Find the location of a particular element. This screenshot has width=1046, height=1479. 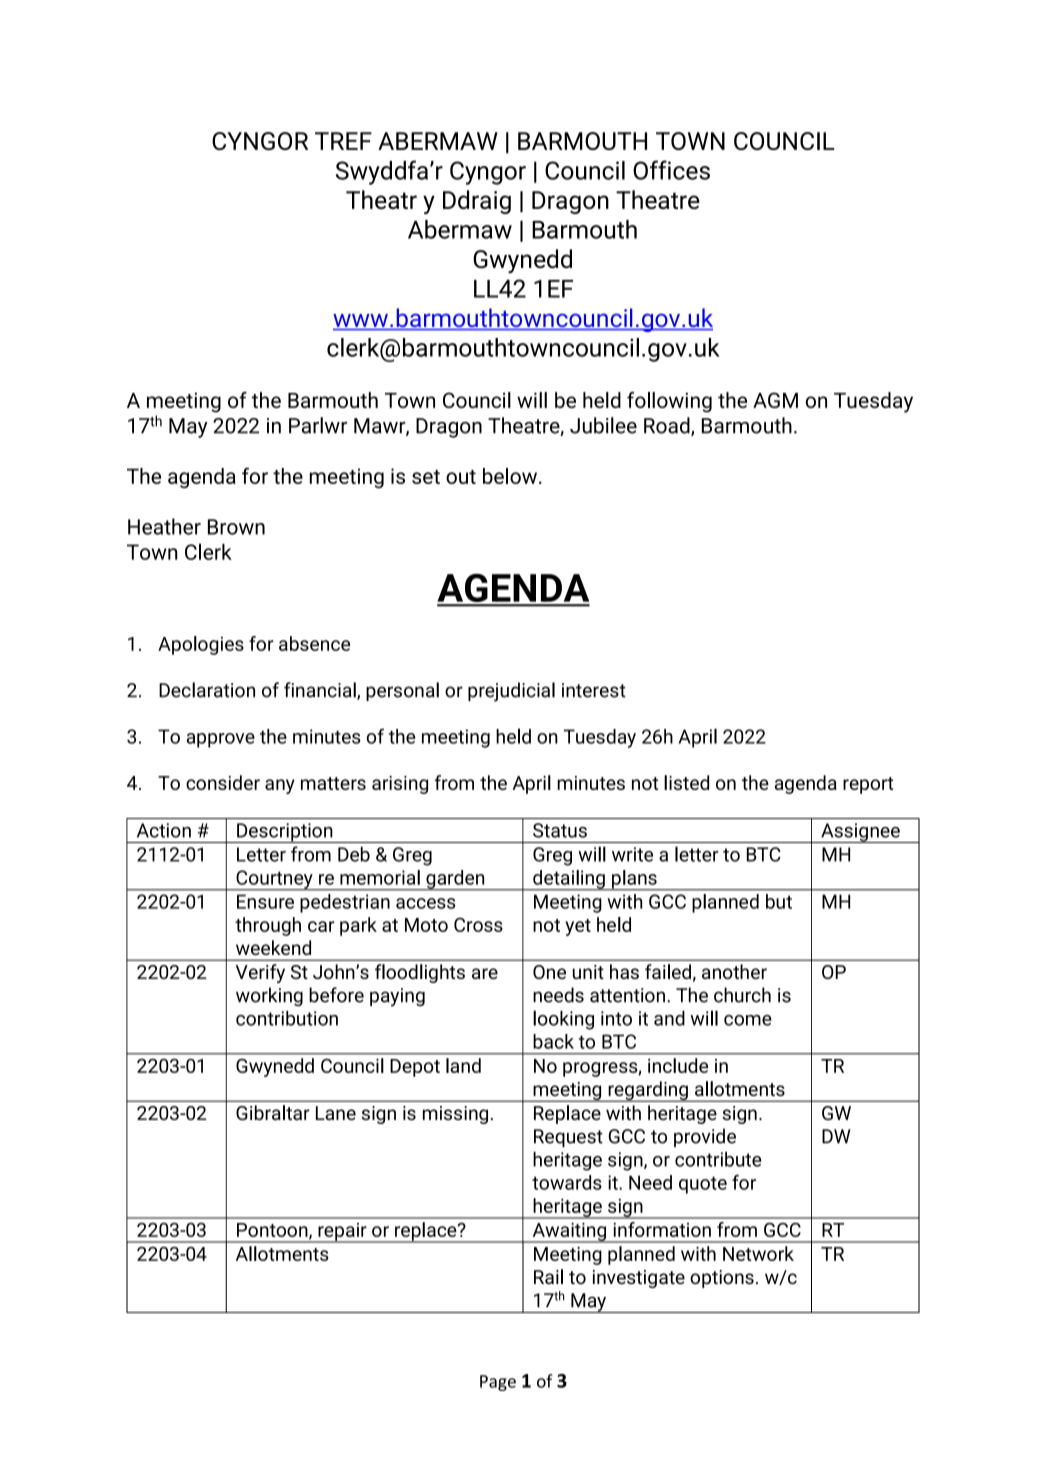

Gibraltar is located at coordinates (273, 1112).
